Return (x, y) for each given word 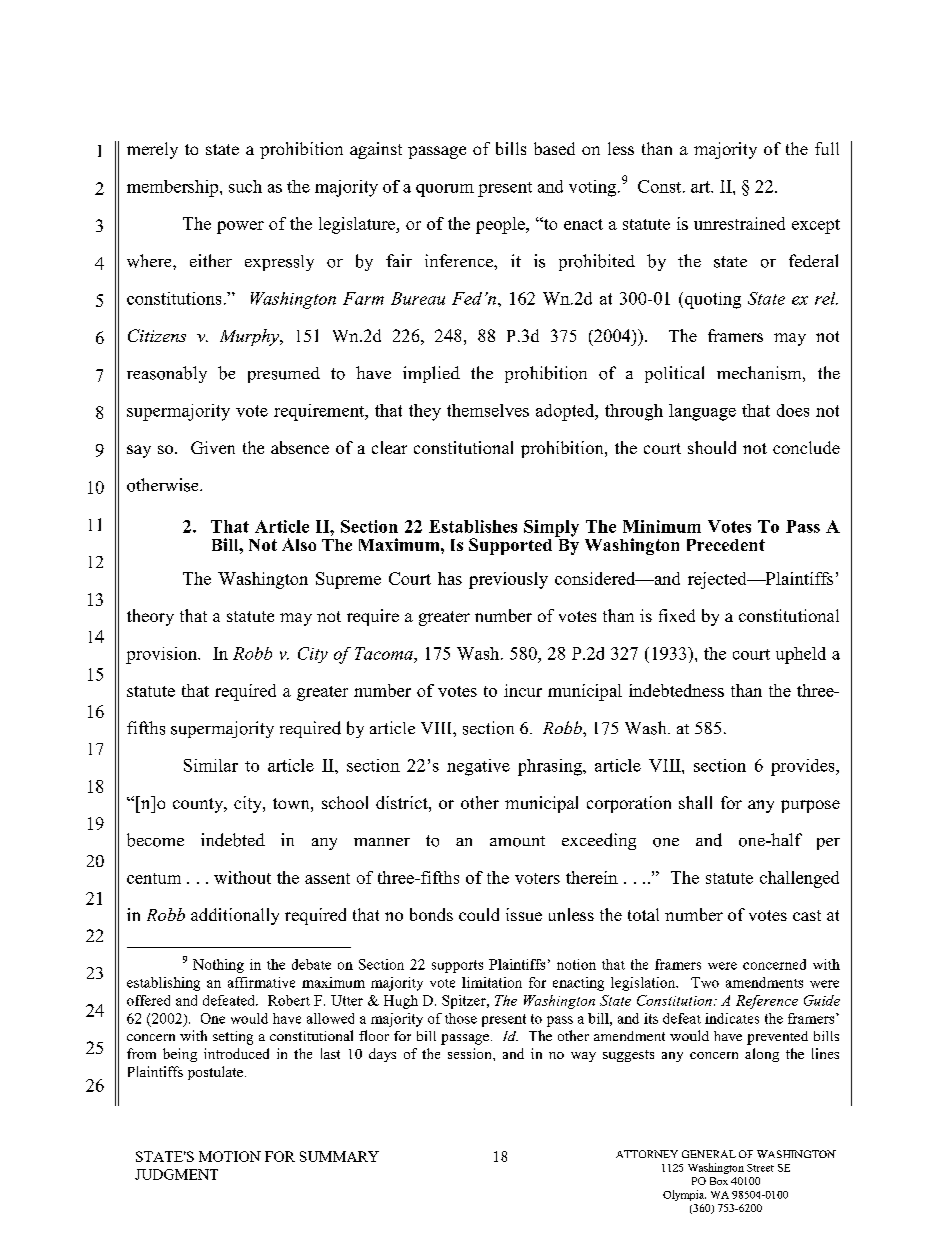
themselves (488, 410)
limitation (492, 982)
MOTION (230, 1156)
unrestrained (739, 223)
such (245, 186)
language (702, 412)
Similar (211, 765)
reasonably (167, 374)
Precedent (726, 545)
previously (508, 580)
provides (804, 767)
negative (478, 767)
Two (705, 982)
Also (299, 544)
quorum (445, 190)
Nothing (218, 966)
